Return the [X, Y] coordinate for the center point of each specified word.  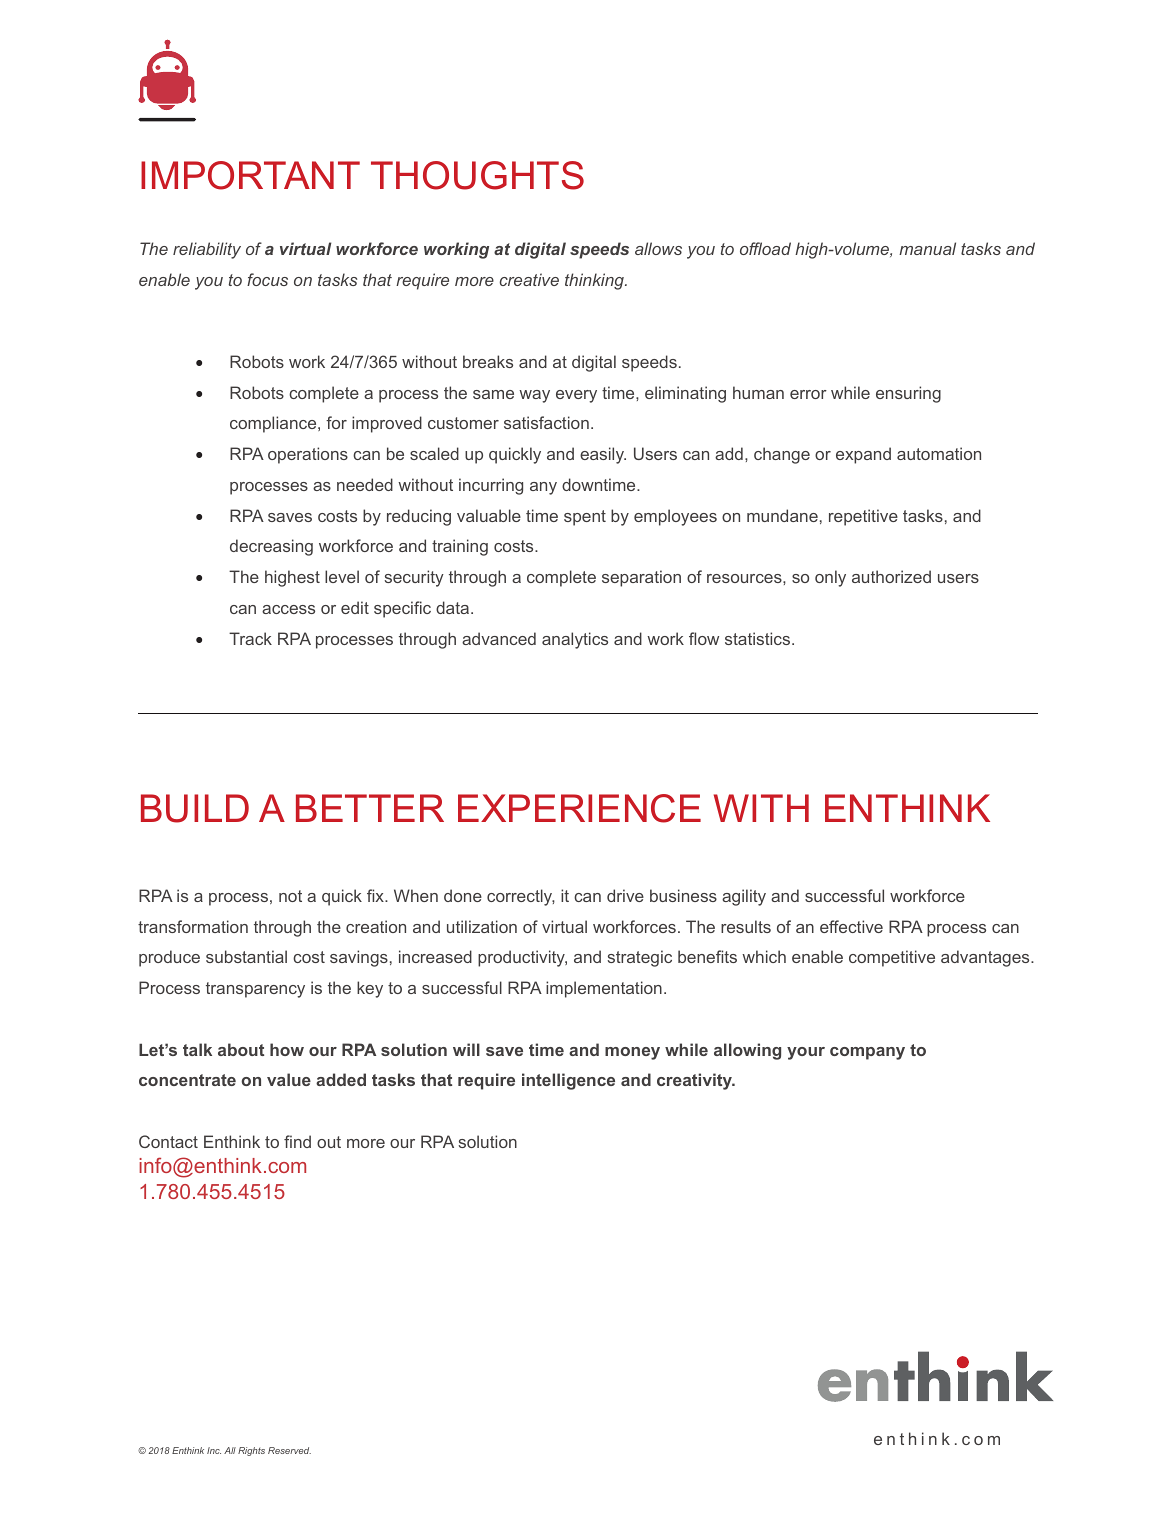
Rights [251, 1451]
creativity [696, 1081]
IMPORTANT [250, 175]
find [297, 1141]
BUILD [195, 808]
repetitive [863, 517]
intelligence [568, 1081]
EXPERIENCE [579, 808]
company [867, 1053]
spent [585, 518]
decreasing [271, 547]
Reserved [289, 1450]
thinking [595, 281]
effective [851, 926]
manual [927, 248]
